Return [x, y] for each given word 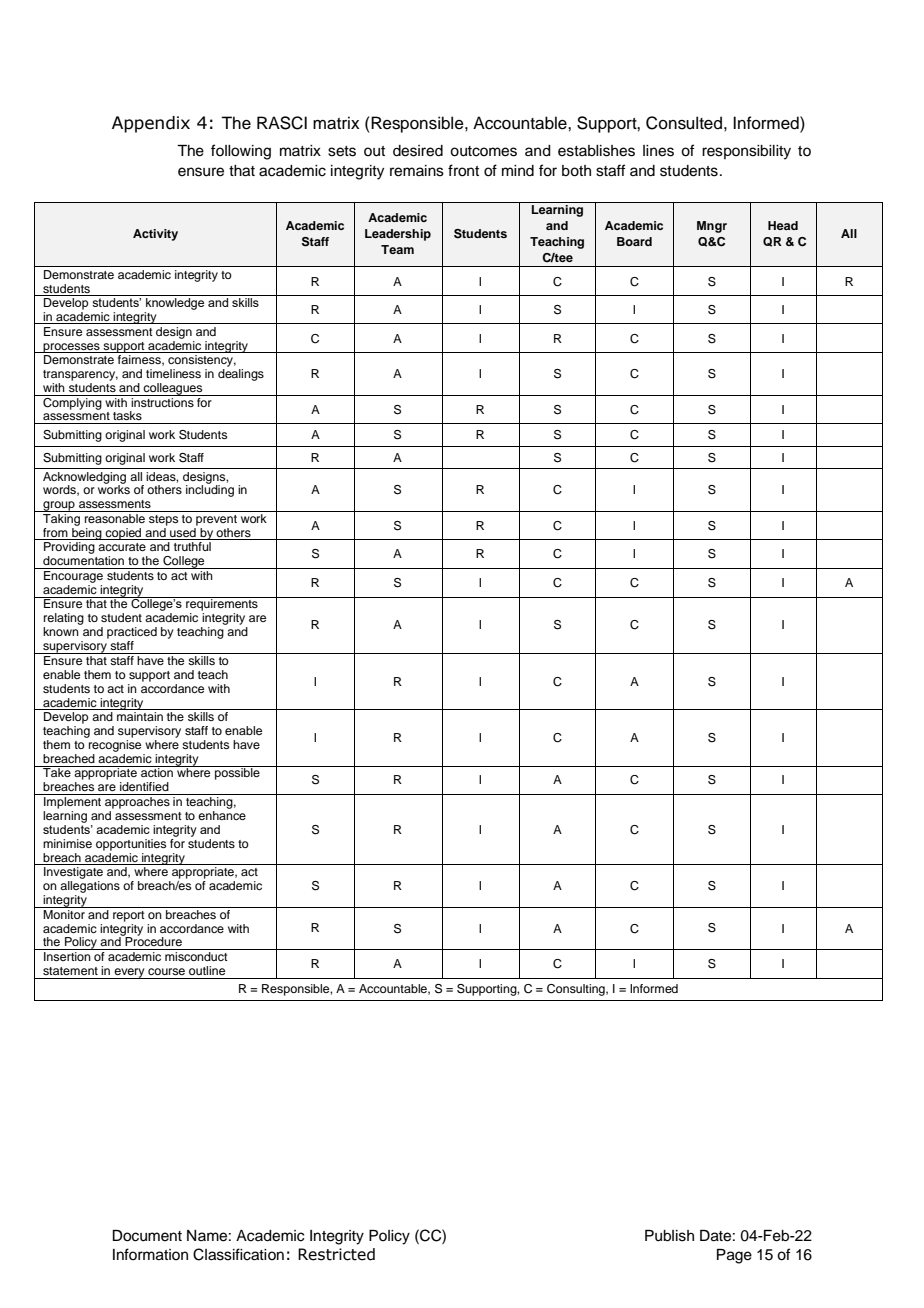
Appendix [151, 124]
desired [418, 151]
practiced [132, 633]
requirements [222, 604]
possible [237, 773]
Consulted [684, 123]
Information [150, 1254]
